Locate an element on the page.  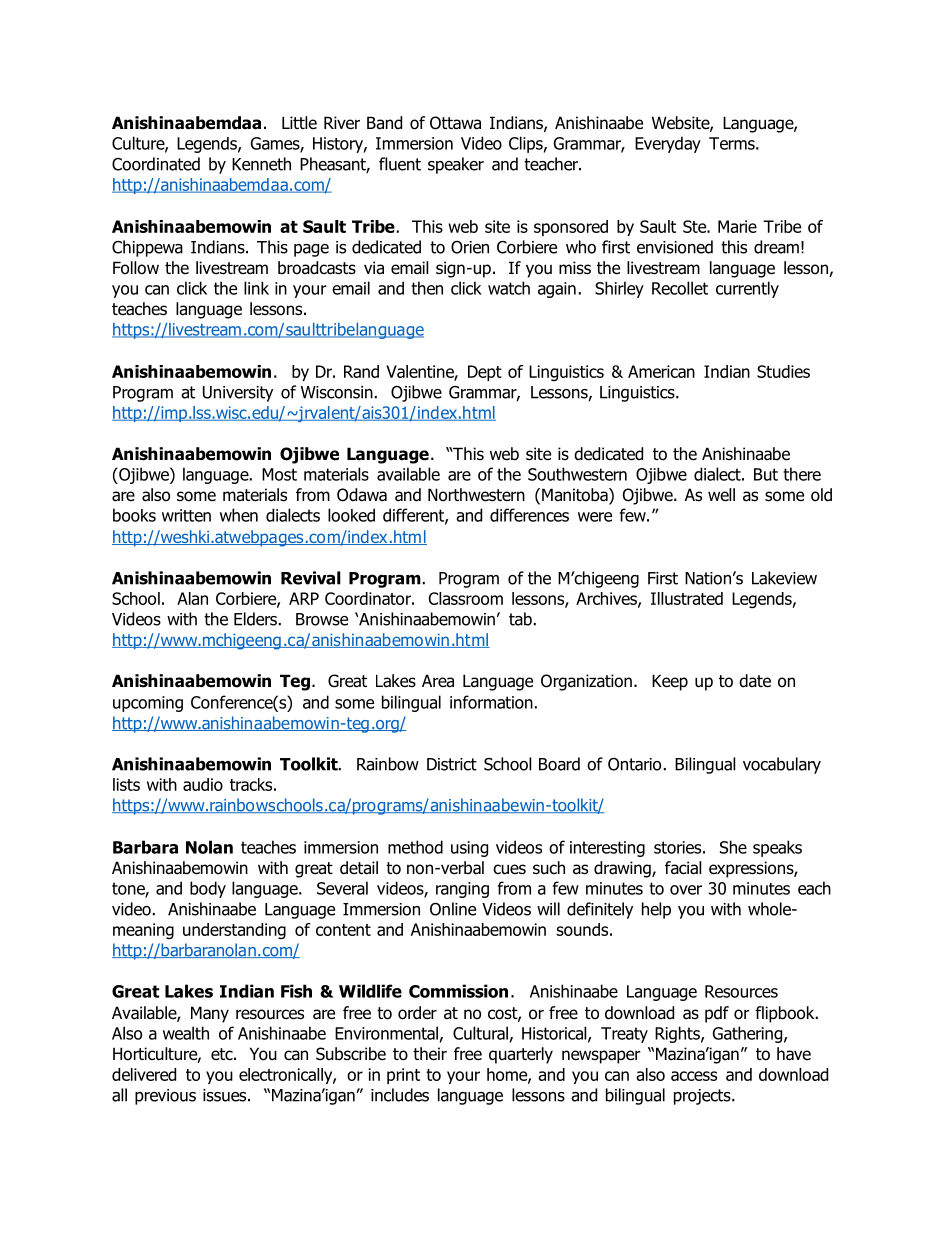
Northwestern is located at coordinates (476, 495).
